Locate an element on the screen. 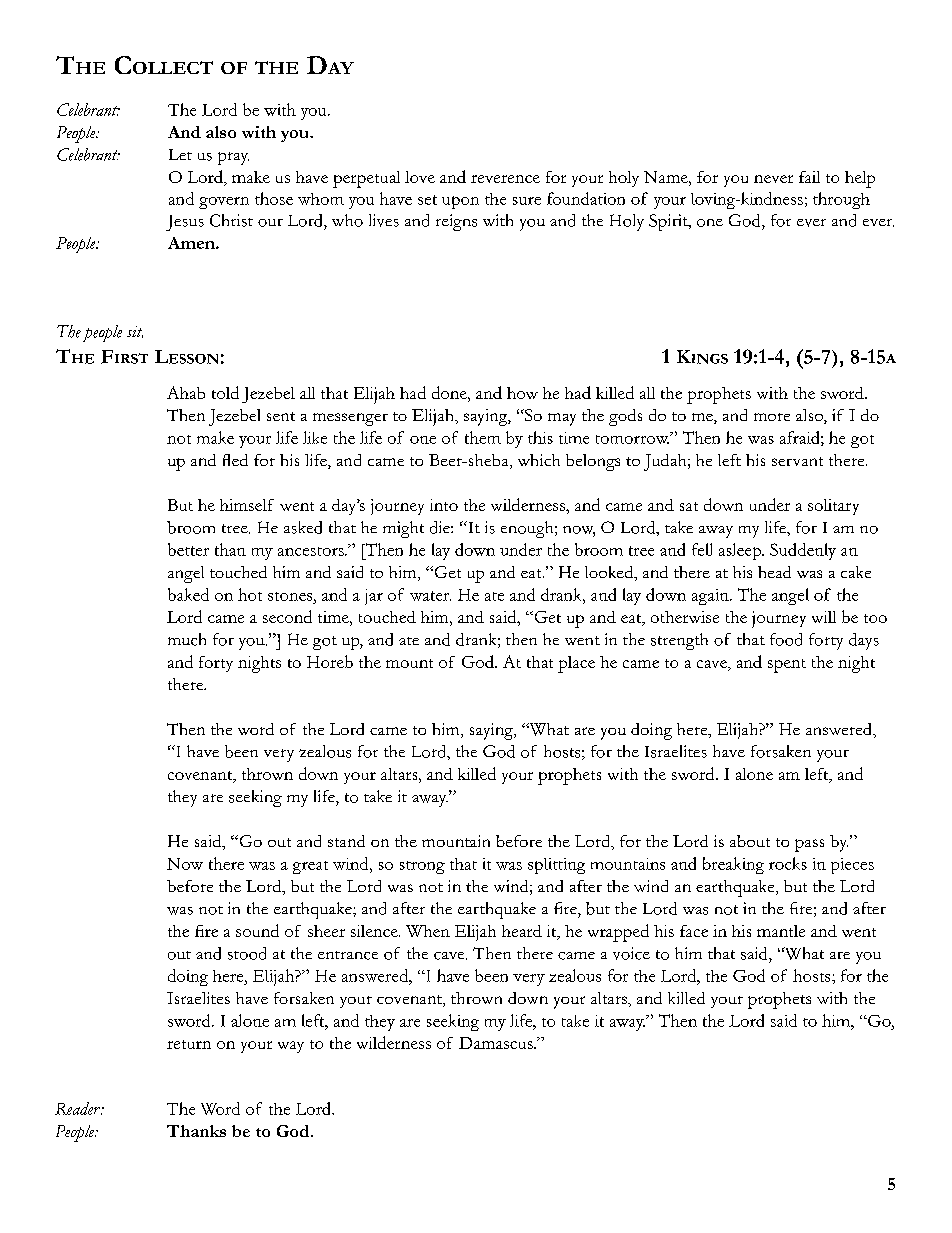 The height and width of the screenshot is (1233, 952). Damascus is located at coordinates (497, 1043).
